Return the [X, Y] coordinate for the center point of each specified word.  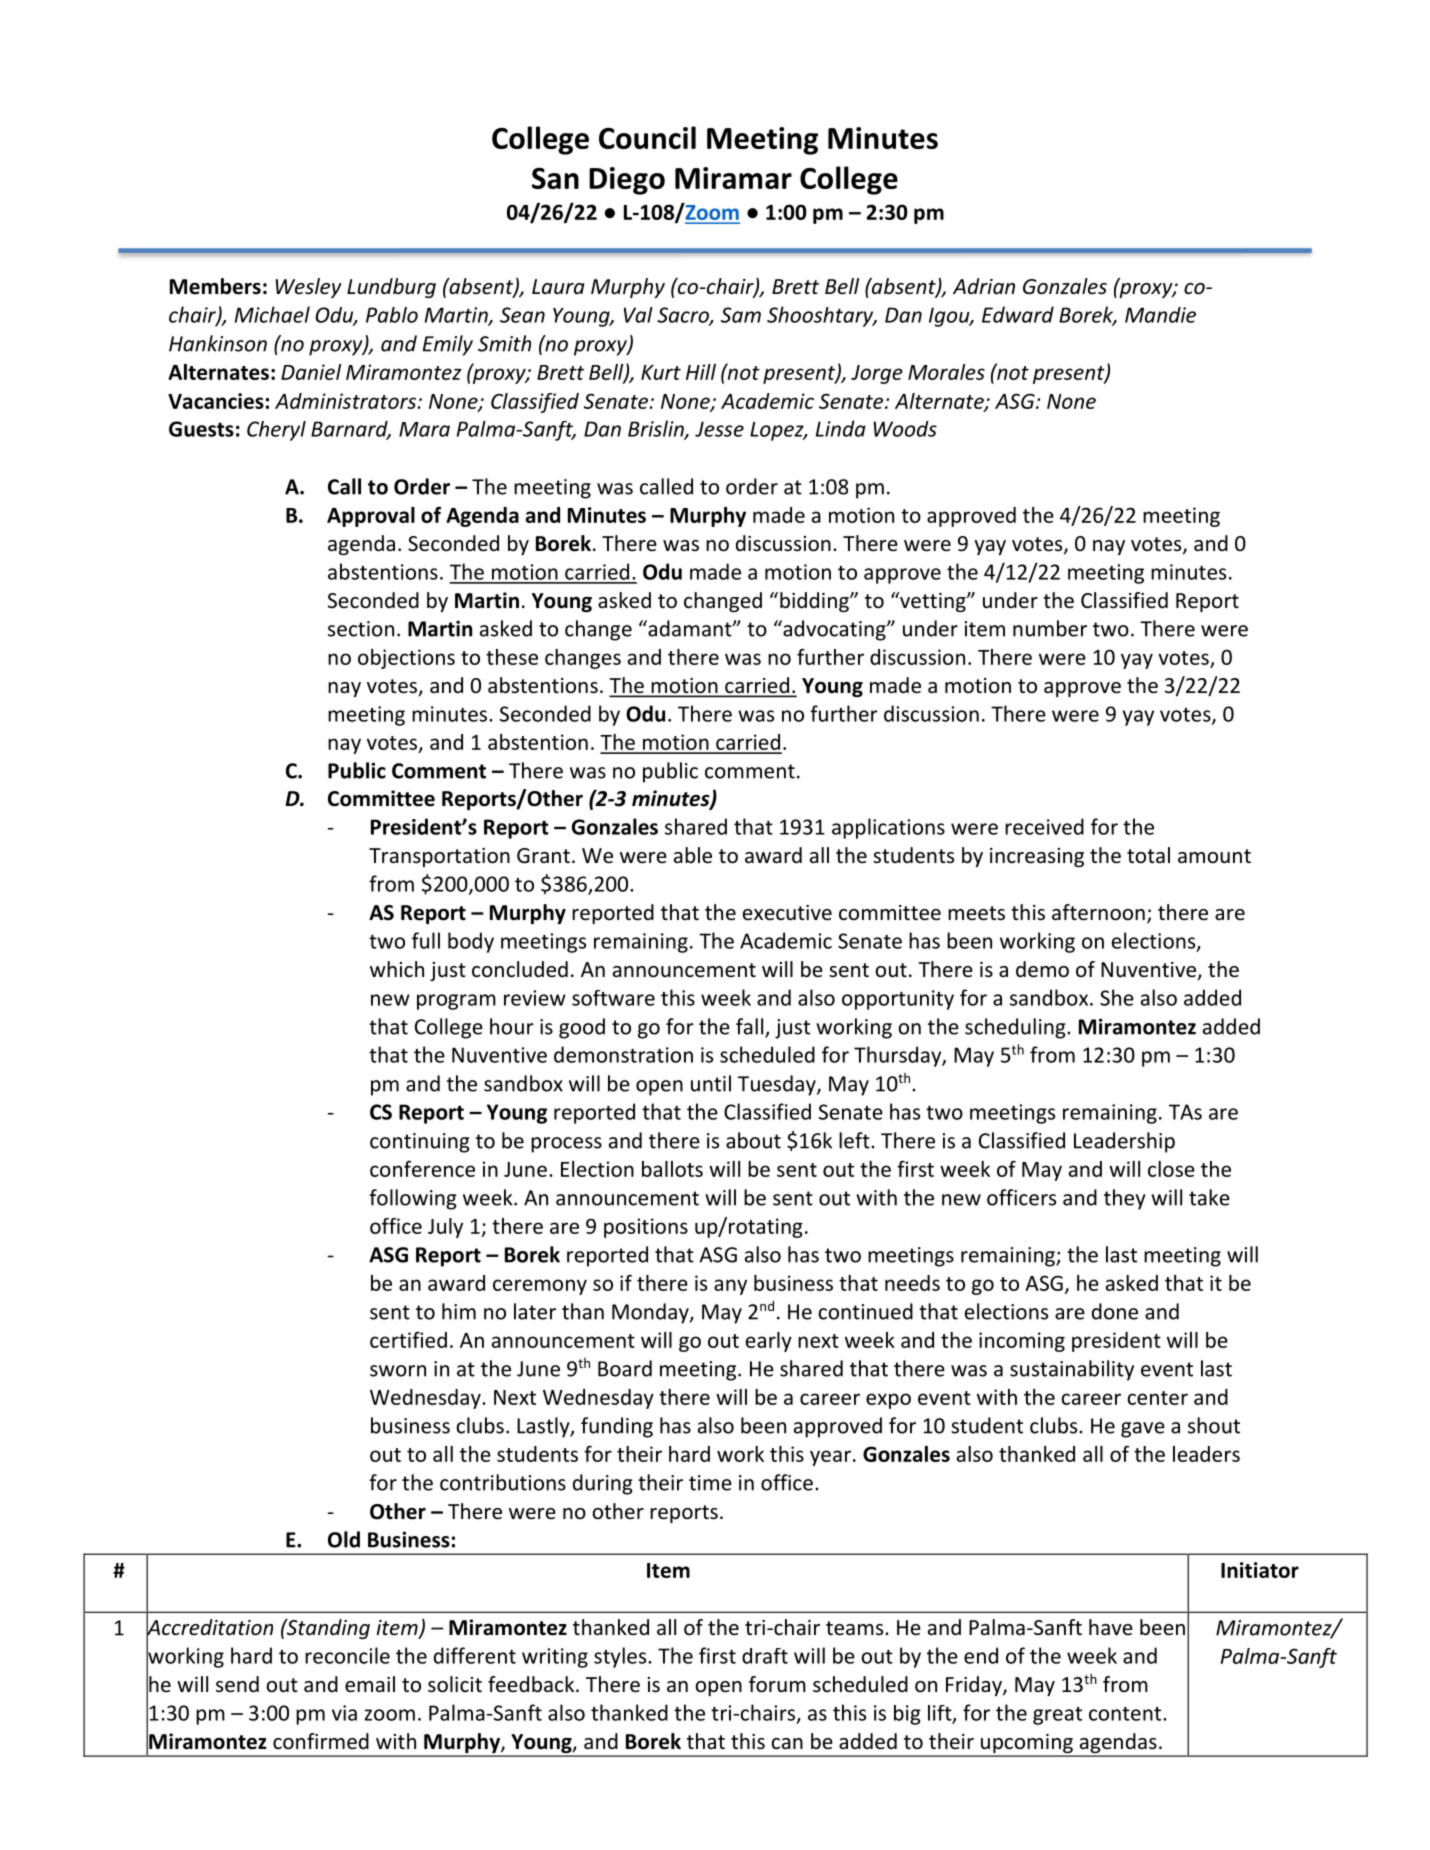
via [344, 1713]
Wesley [309, 288]
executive [787, 913]
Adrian [984, 286]
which [397, 969]
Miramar [733, 178]
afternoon [1098, 912]
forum [777, 1684]
